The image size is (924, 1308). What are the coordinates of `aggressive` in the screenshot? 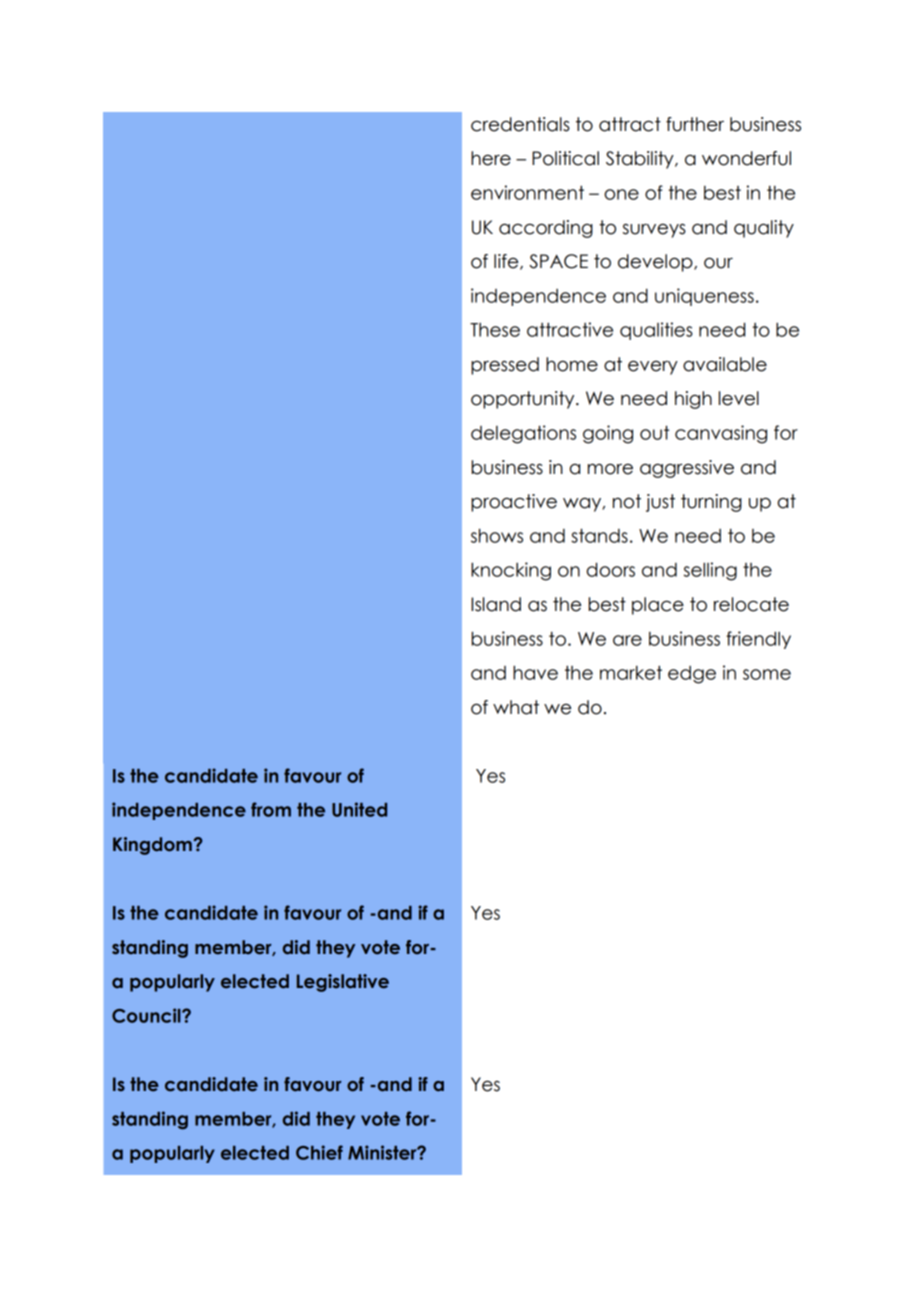 It's located at (687, 469).
